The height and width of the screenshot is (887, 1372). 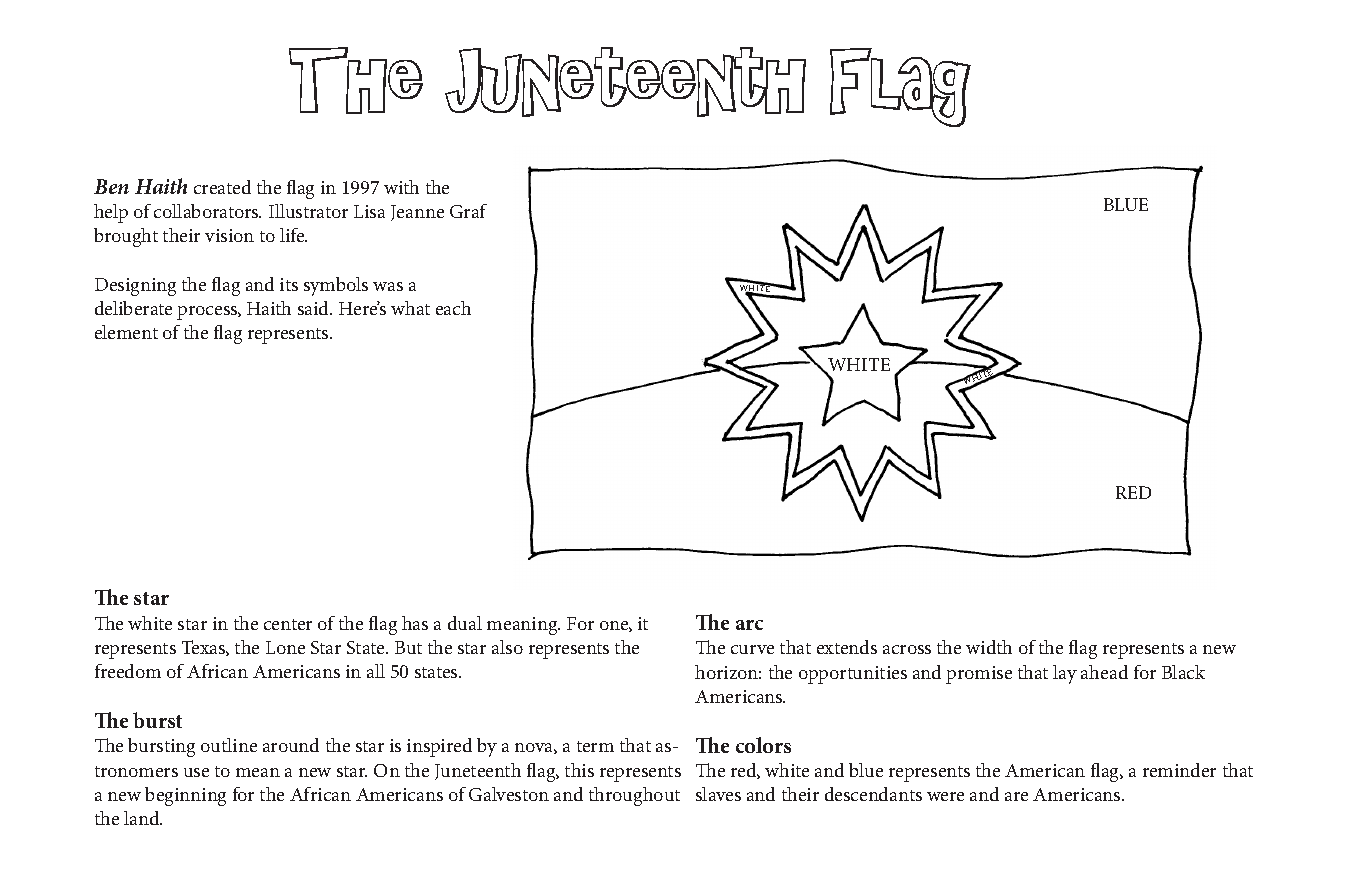 I want to click on center, so click(x=288, y=624).
